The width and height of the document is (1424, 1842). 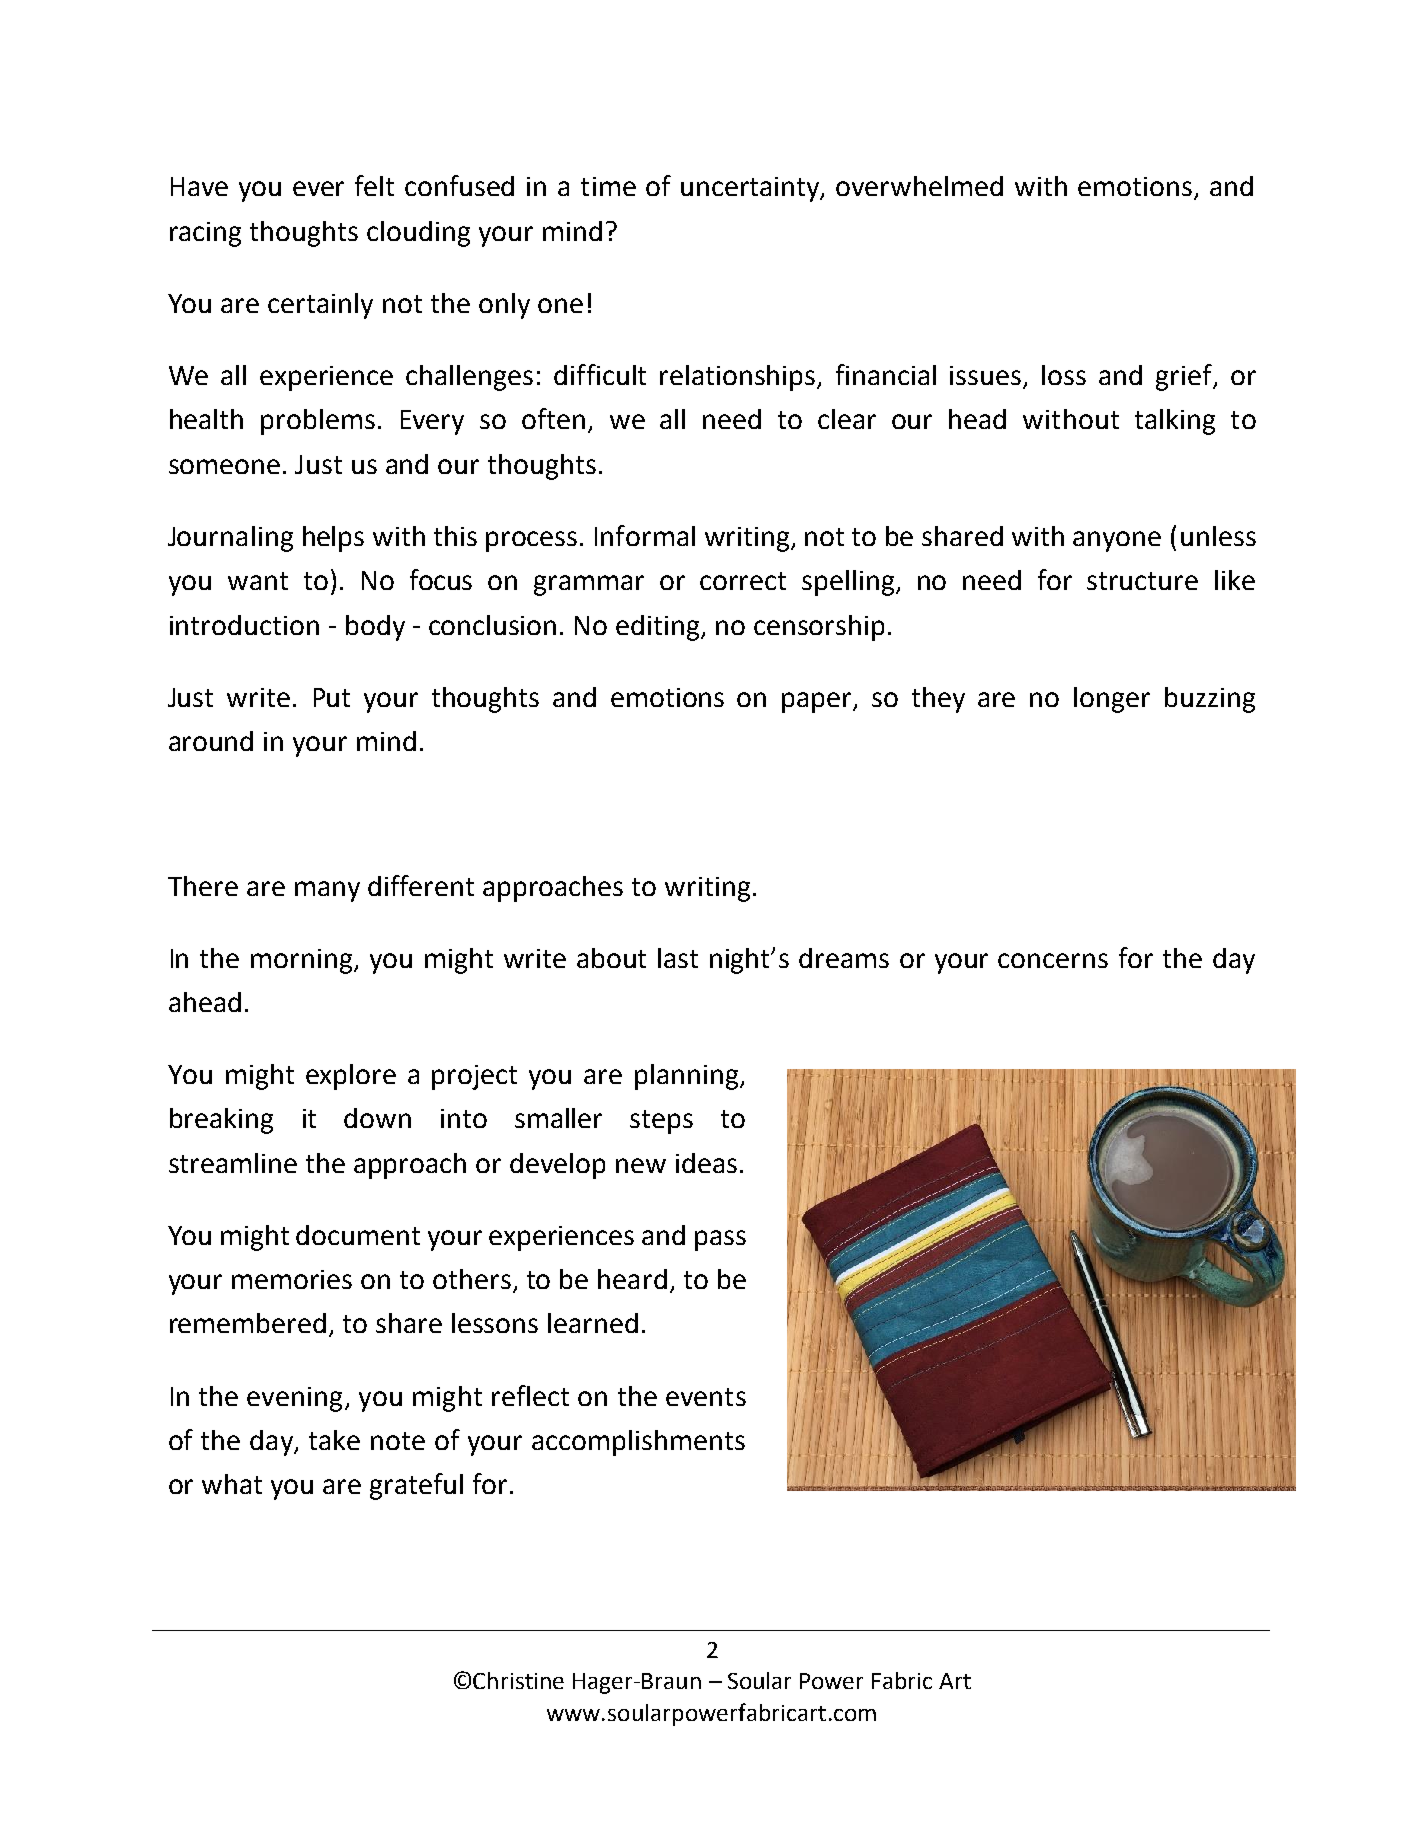 What do you see at coordinates (919, 186) in the document?
I see `overwhelmed` at bounding box center [919, 186].
